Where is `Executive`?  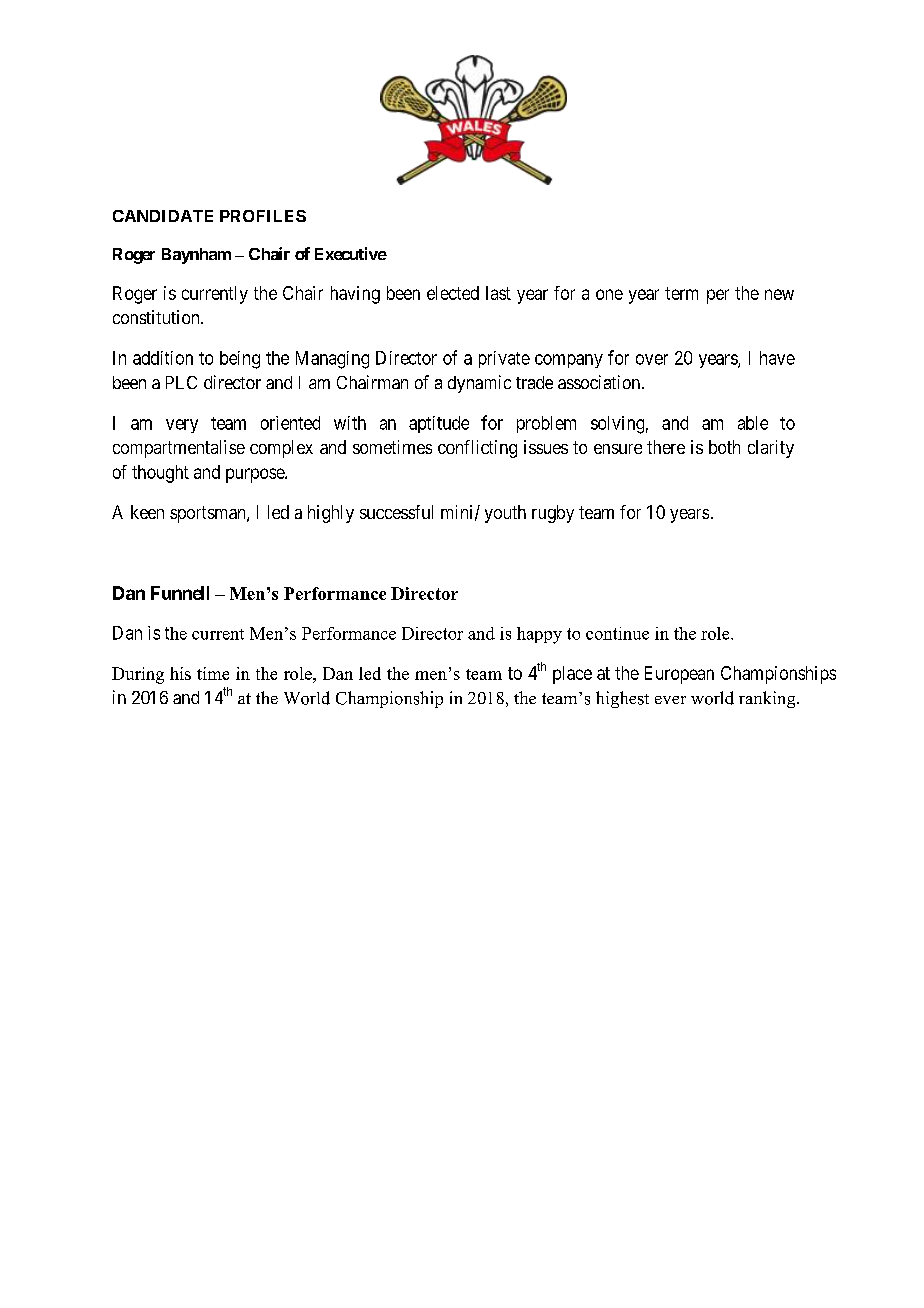
Executive is located at coordinates (351, 253).
